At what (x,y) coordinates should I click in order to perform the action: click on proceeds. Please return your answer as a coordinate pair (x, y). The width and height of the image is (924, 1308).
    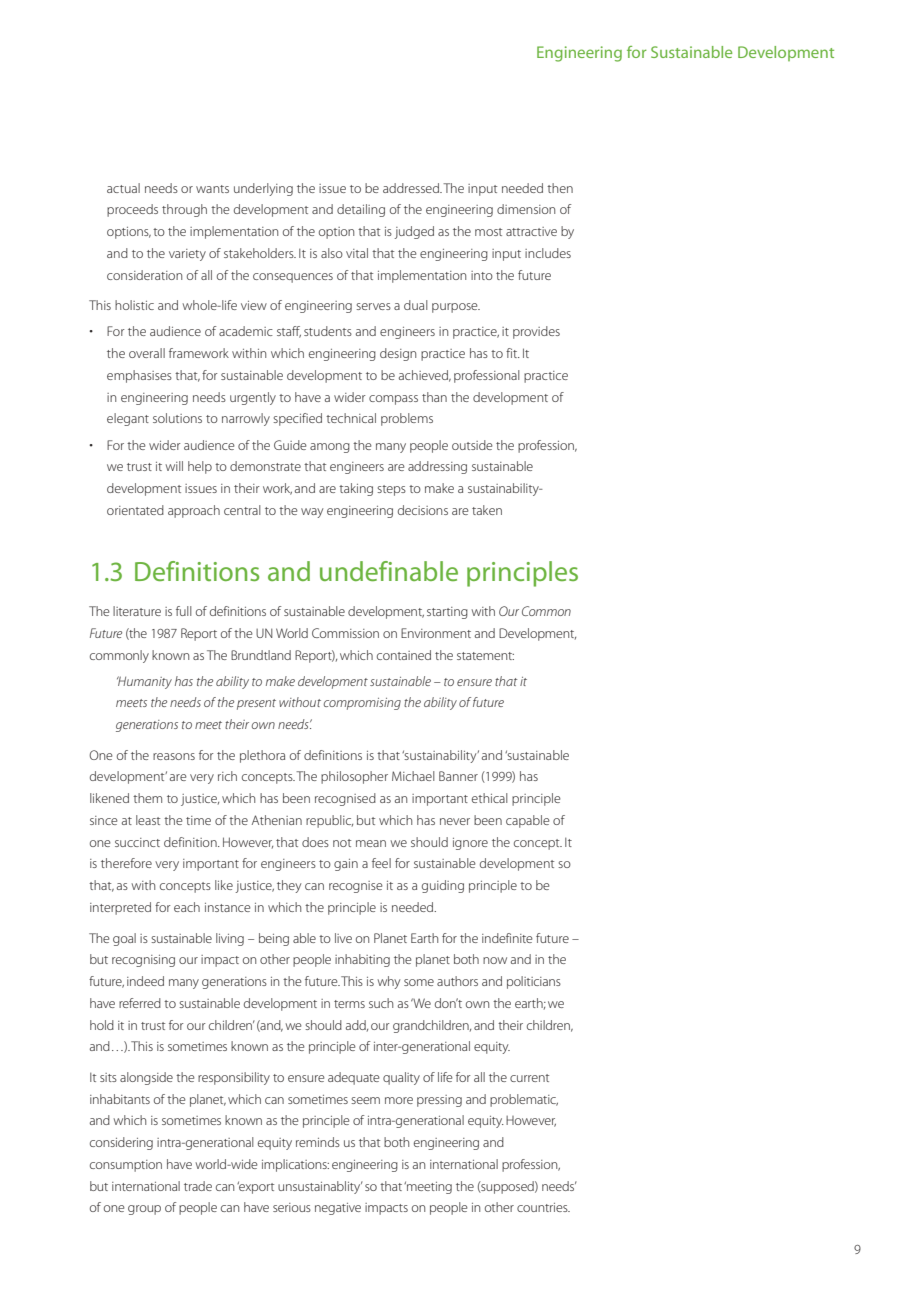
    Looking at the image, I should click on (132, 210).
